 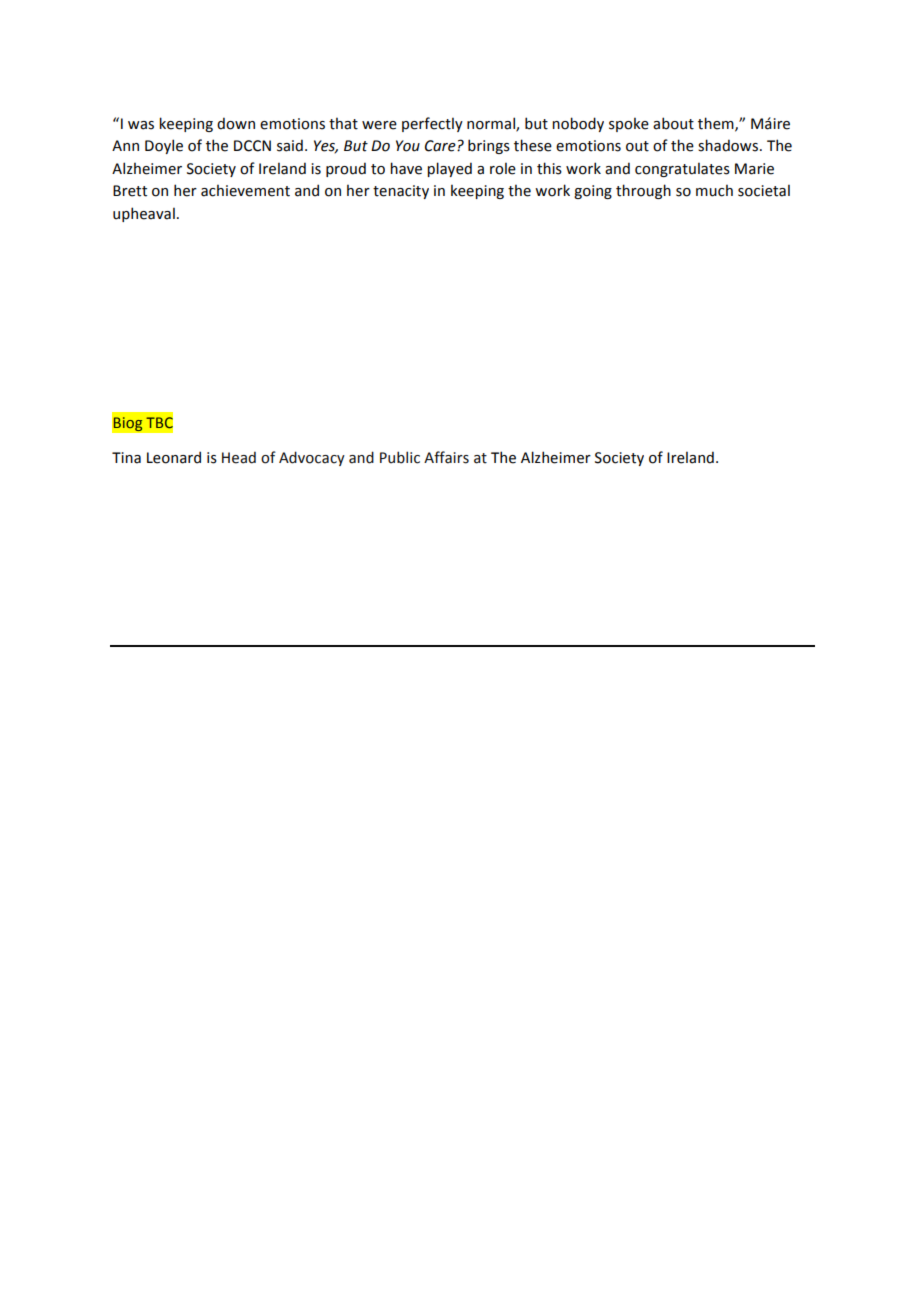 What do you see at coordinates (236, 123) in the image?
I see `down` at bounding box center [236, 123].
